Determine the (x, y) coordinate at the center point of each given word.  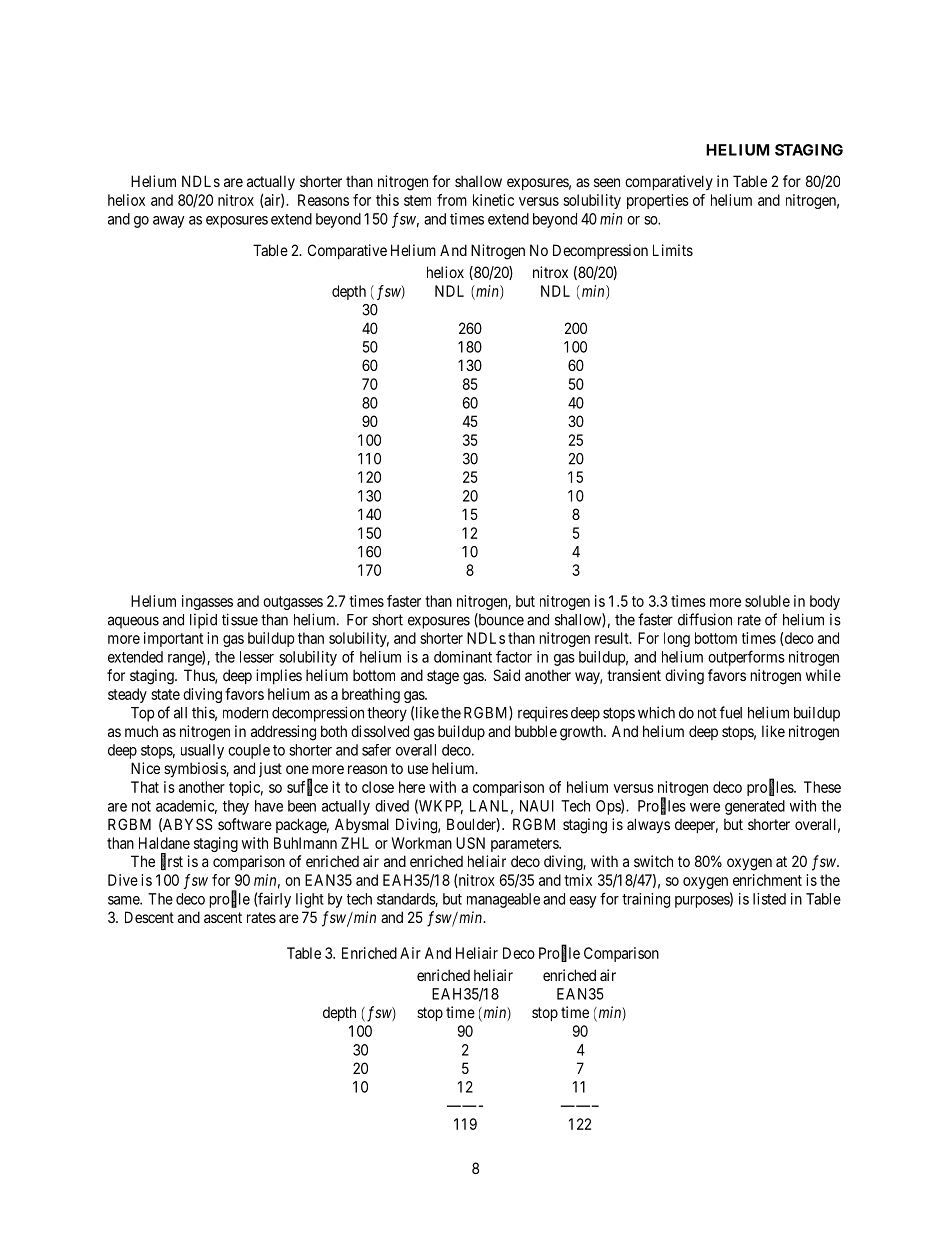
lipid (203, 621)
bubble (536, 731)
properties (658, 201)
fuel (731, 712)
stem (417, 200)
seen (607, 182)
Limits (673, 250)
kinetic (493, 200)
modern (245, 713)
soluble (767, 601)
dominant (463, 657)
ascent (223, 917)
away (169, 222)
